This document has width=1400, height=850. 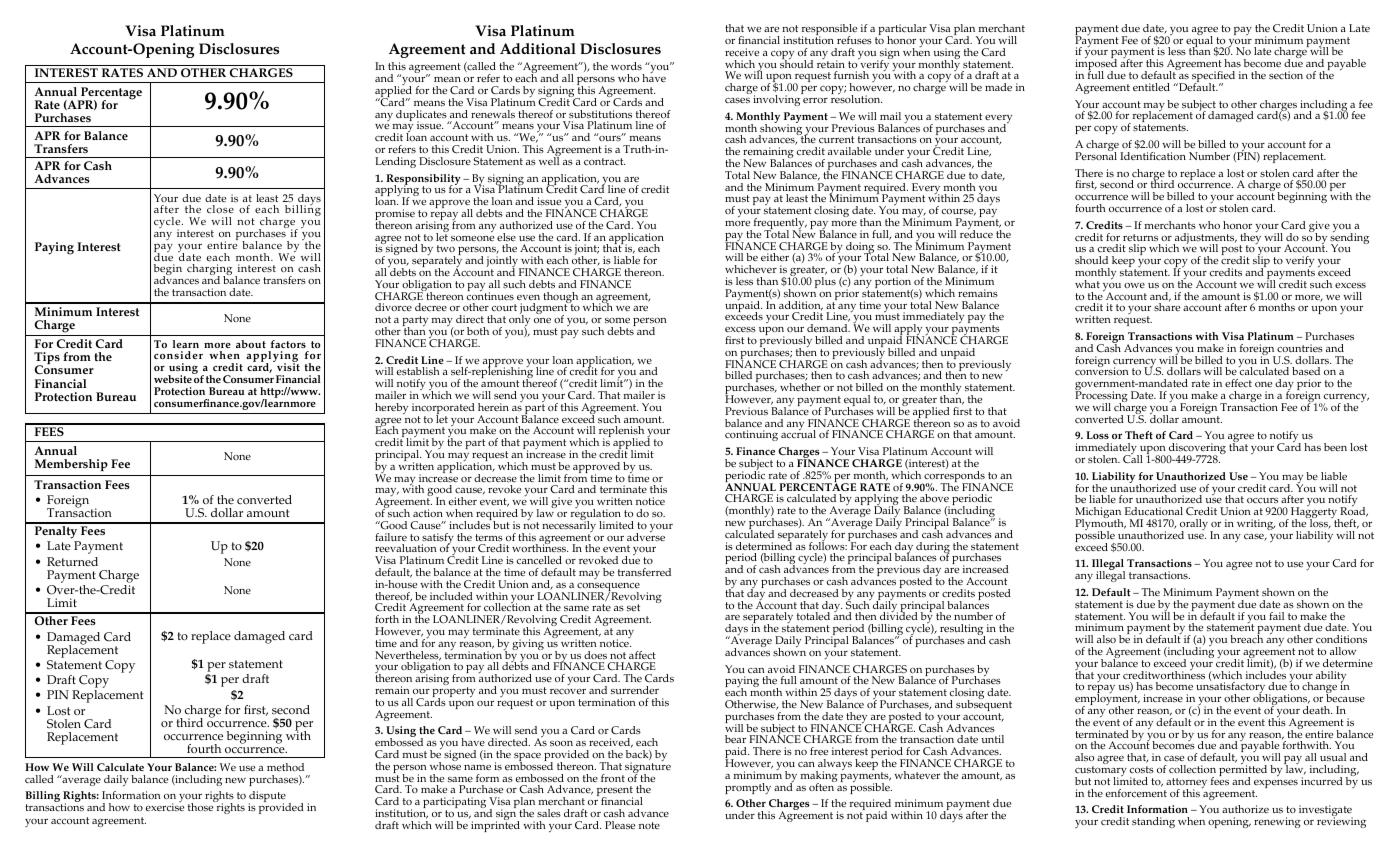 What do you see at coordinates (1194, 526) in the document?
I see `orally` at bounding box center [1194, 526].
